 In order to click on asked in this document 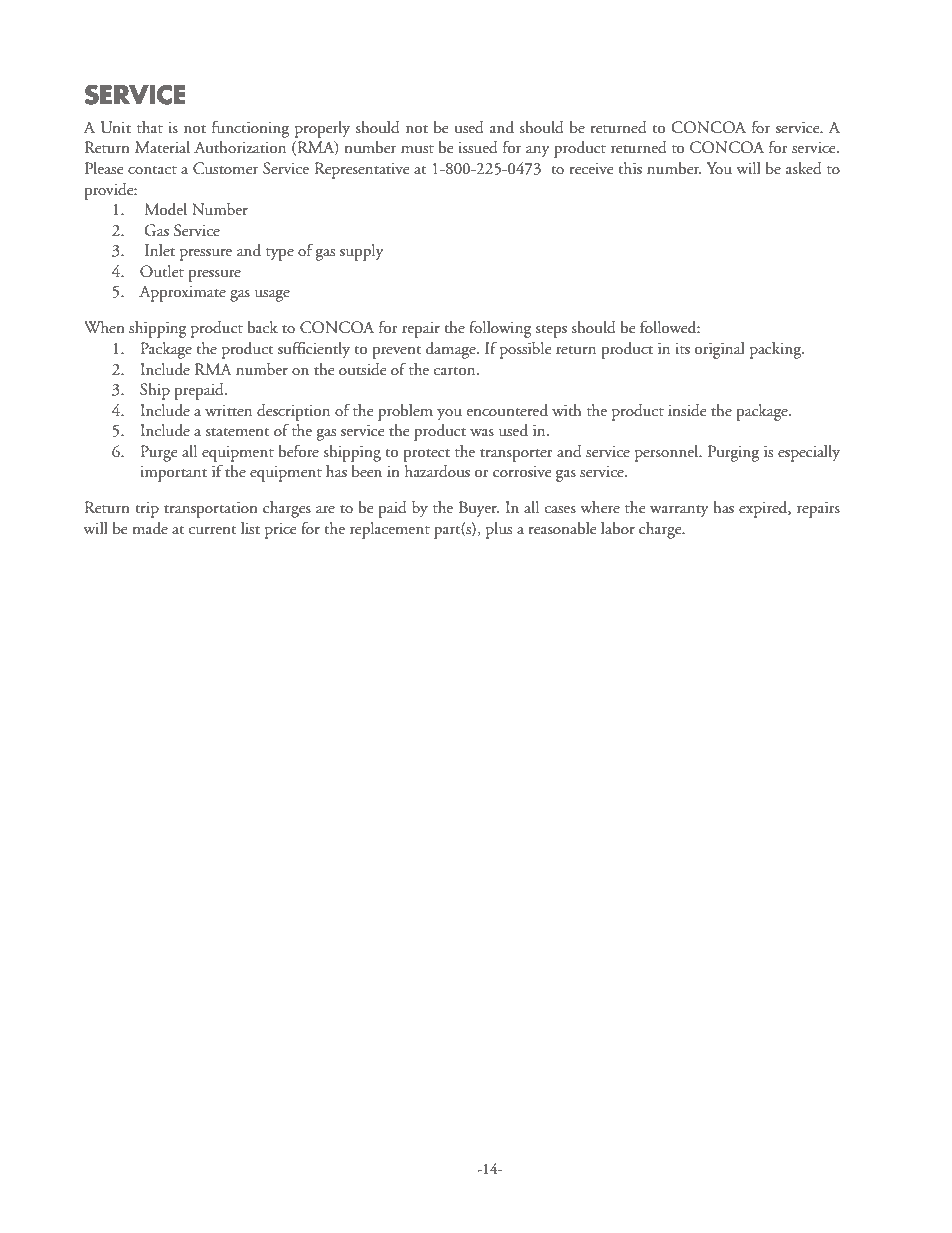, I will do `click(804, 168)`.
